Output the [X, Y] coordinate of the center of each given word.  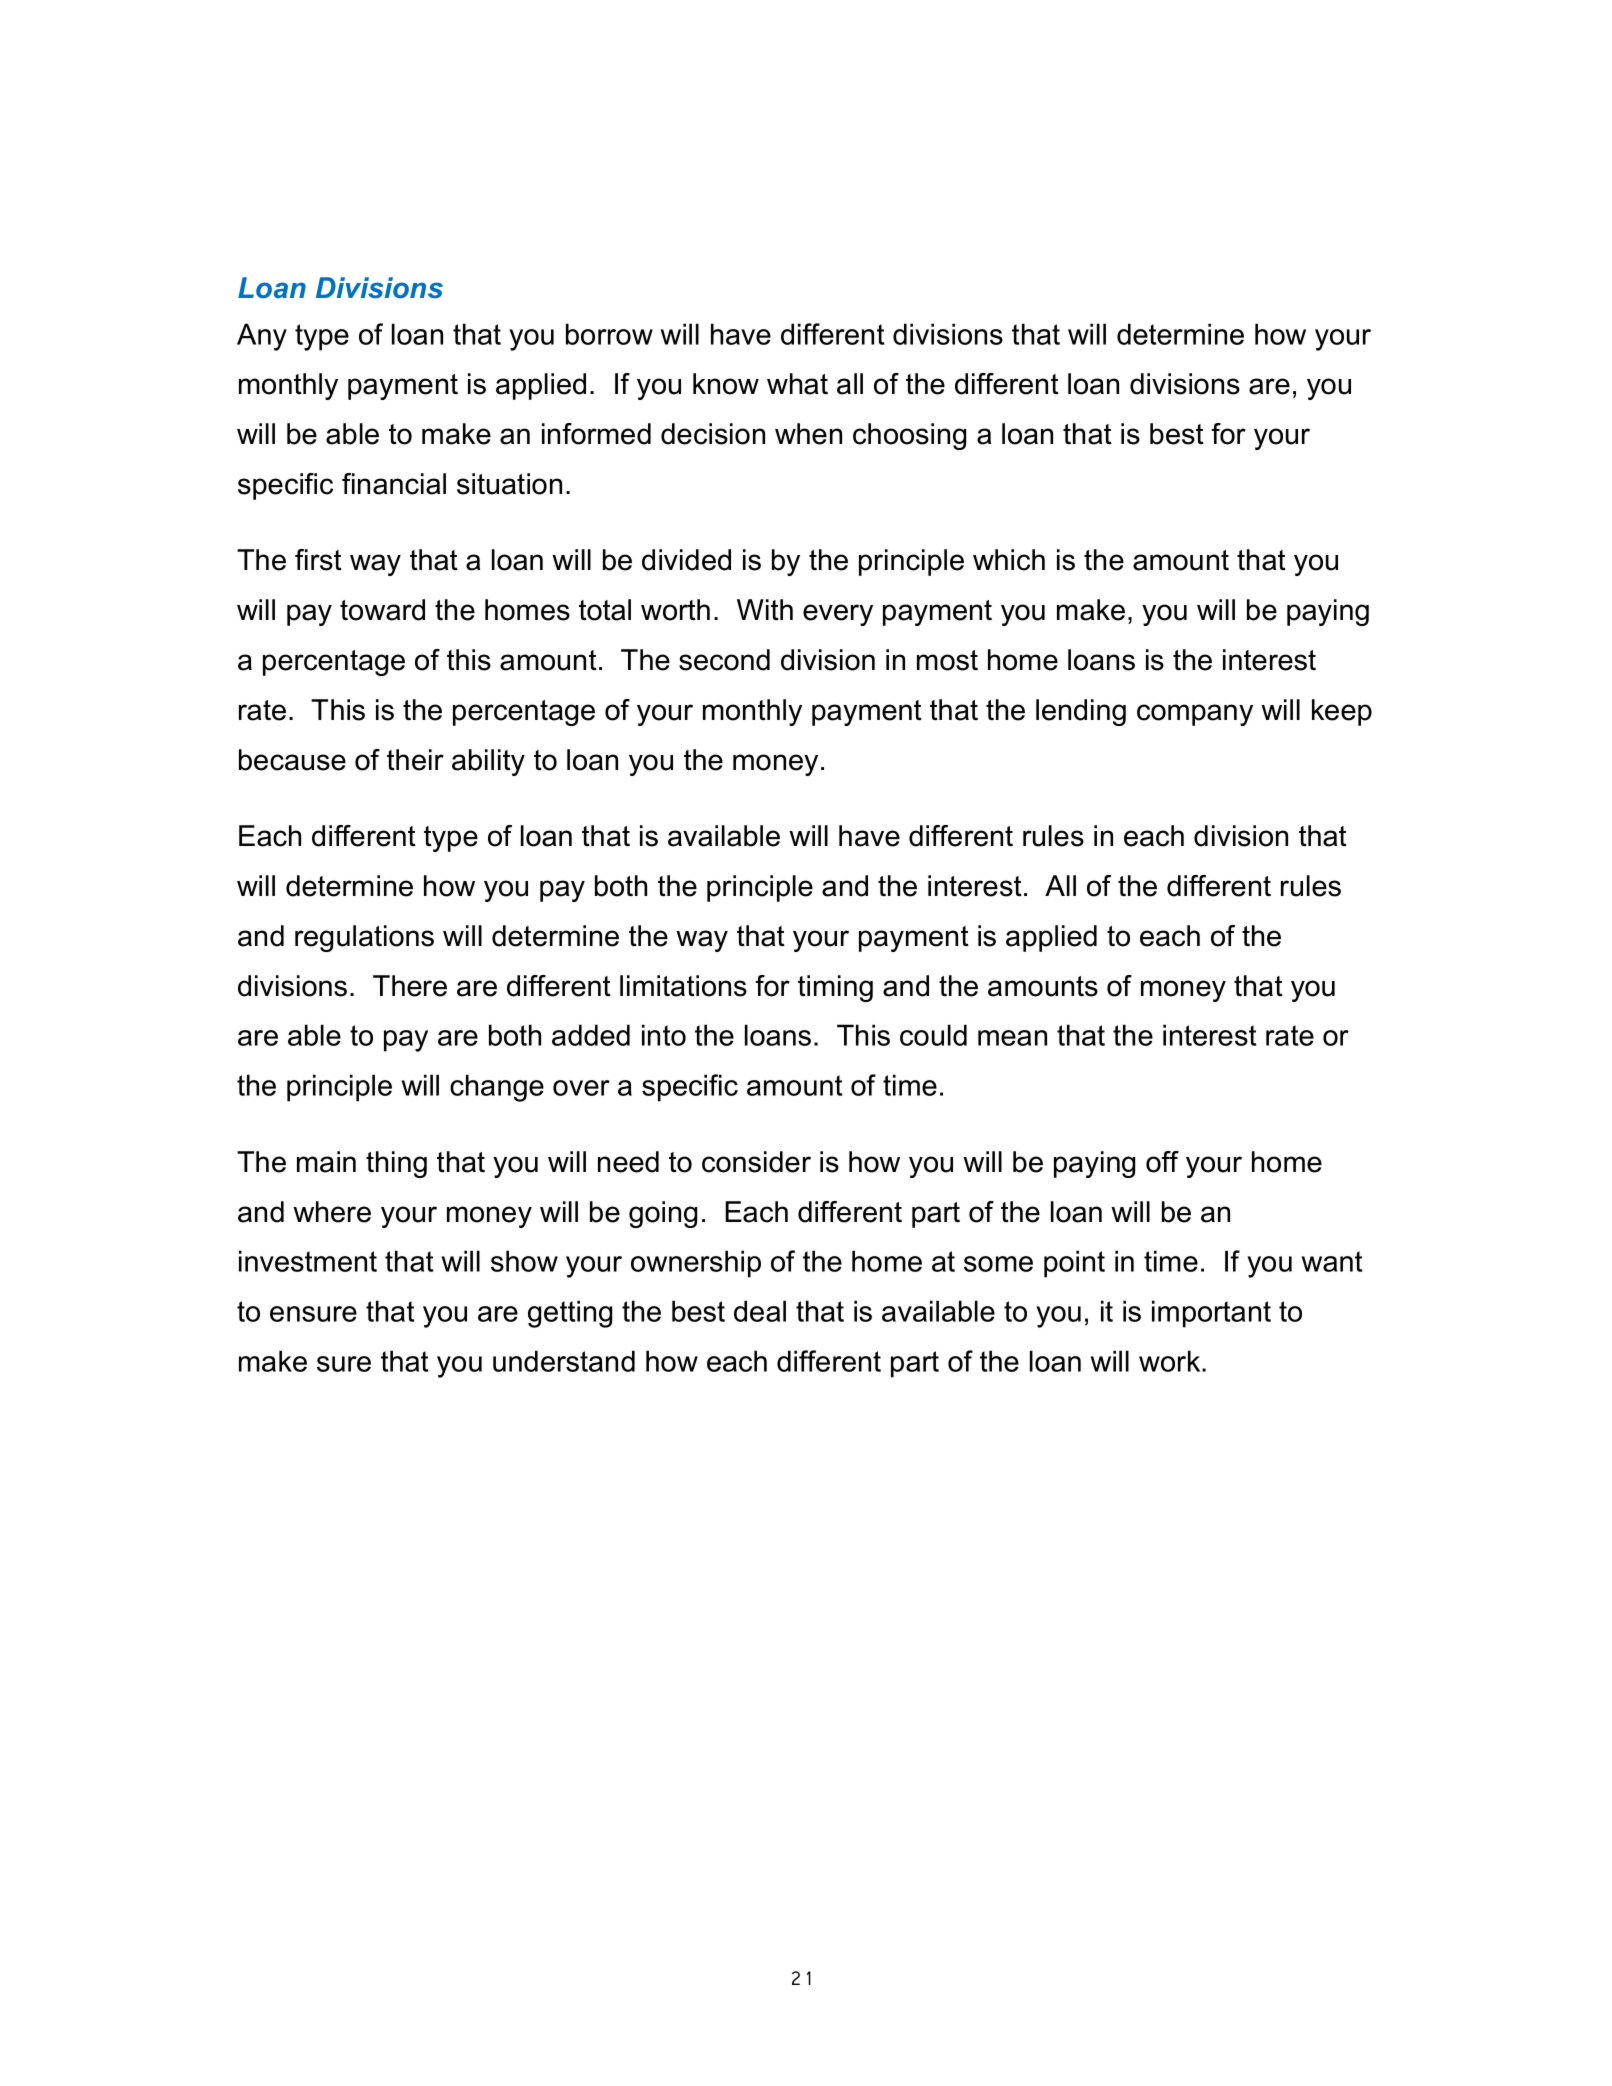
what [797, 384]
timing [835, 988]
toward [382, 610]
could [933, 1035]
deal [760, 1311]
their [415, 760]
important [1211, 1314]
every [838, 615]
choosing [909, 436]
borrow [609, 334]
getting [570, 1314]
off [1162, 1162]
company [1195, 715]
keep [1342, 712]
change [497, 1088]
